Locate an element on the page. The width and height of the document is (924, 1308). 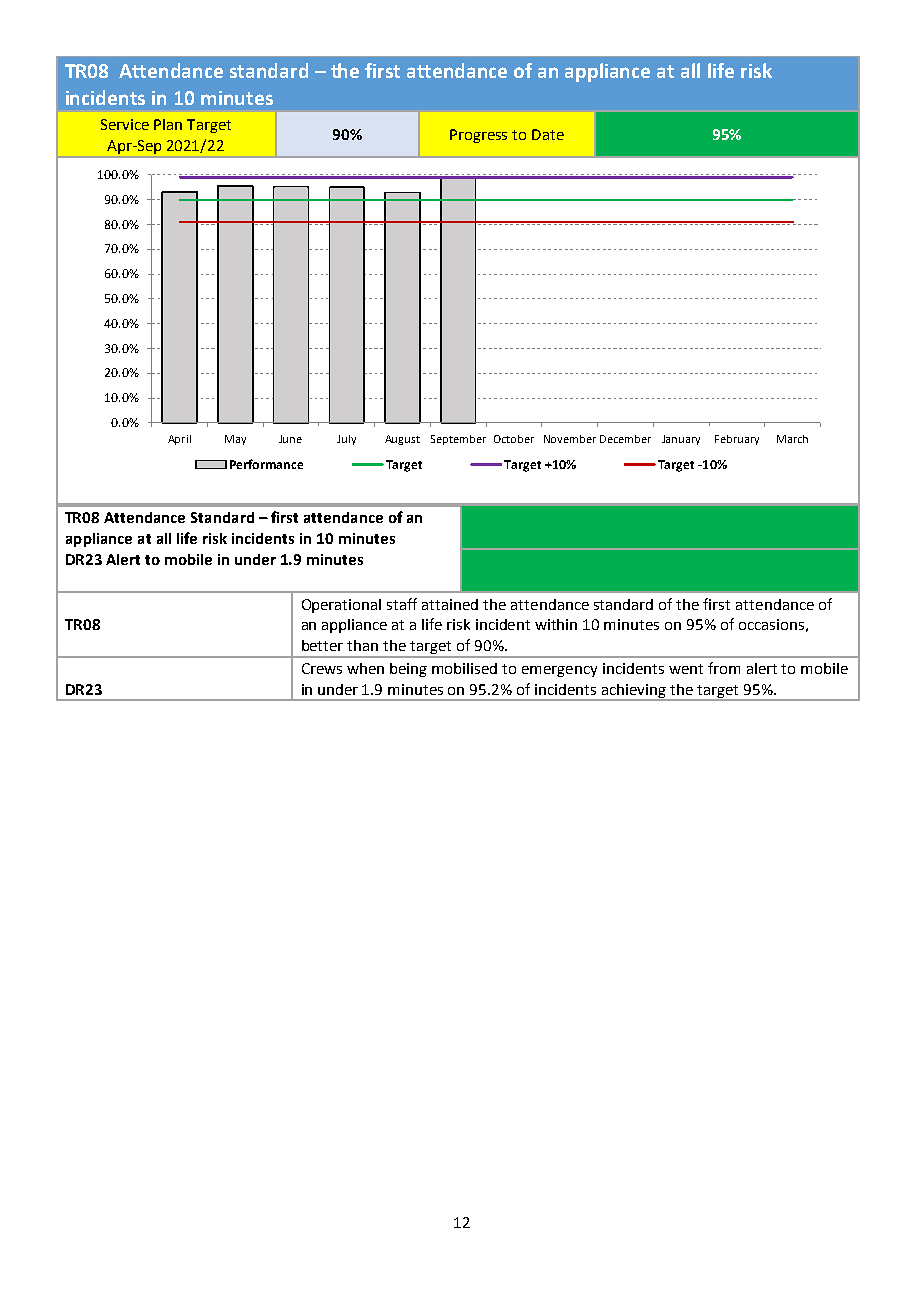
January is located at coordinates (681, 440).
